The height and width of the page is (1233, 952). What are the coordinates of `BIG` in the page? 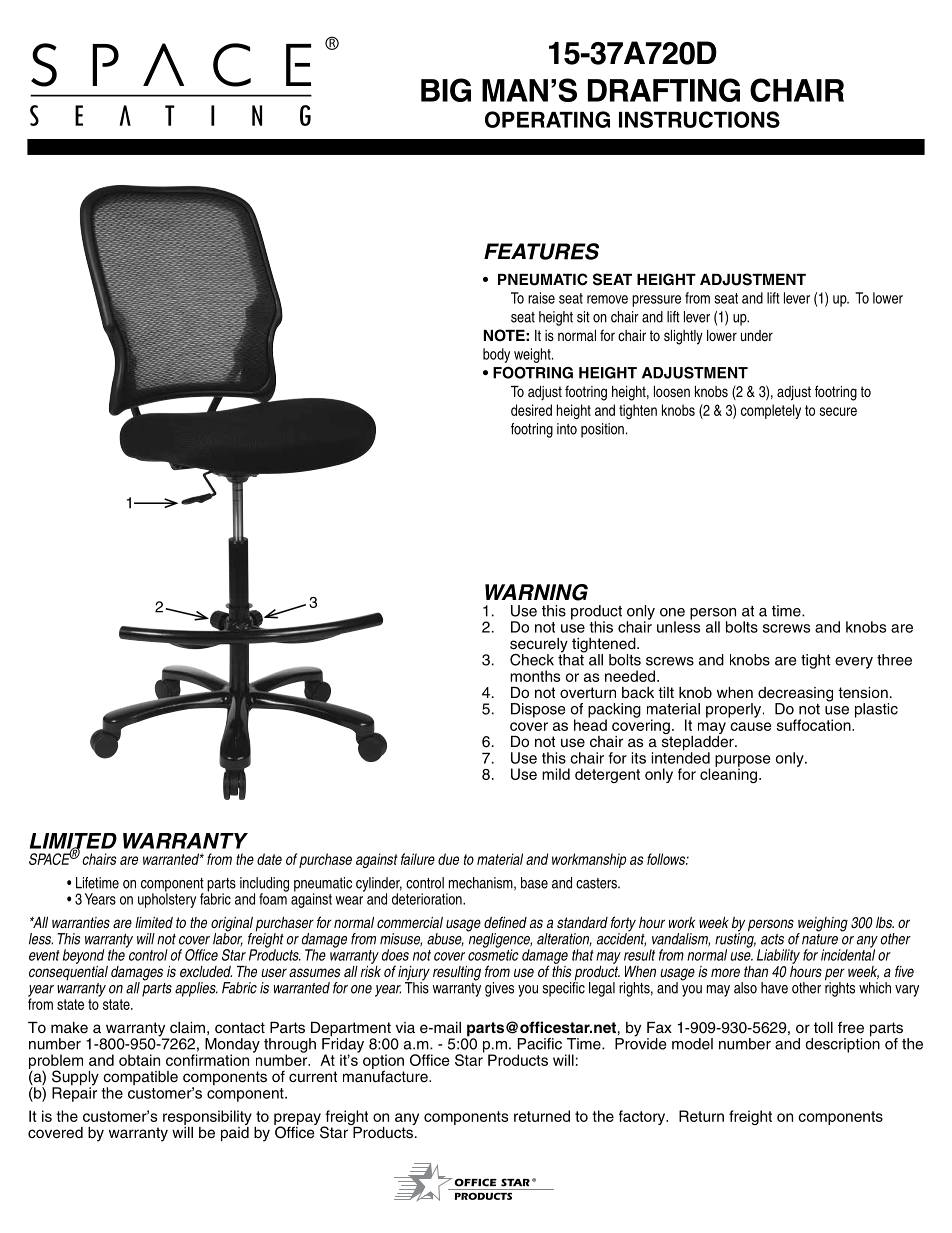 It's located at (446, 90).
